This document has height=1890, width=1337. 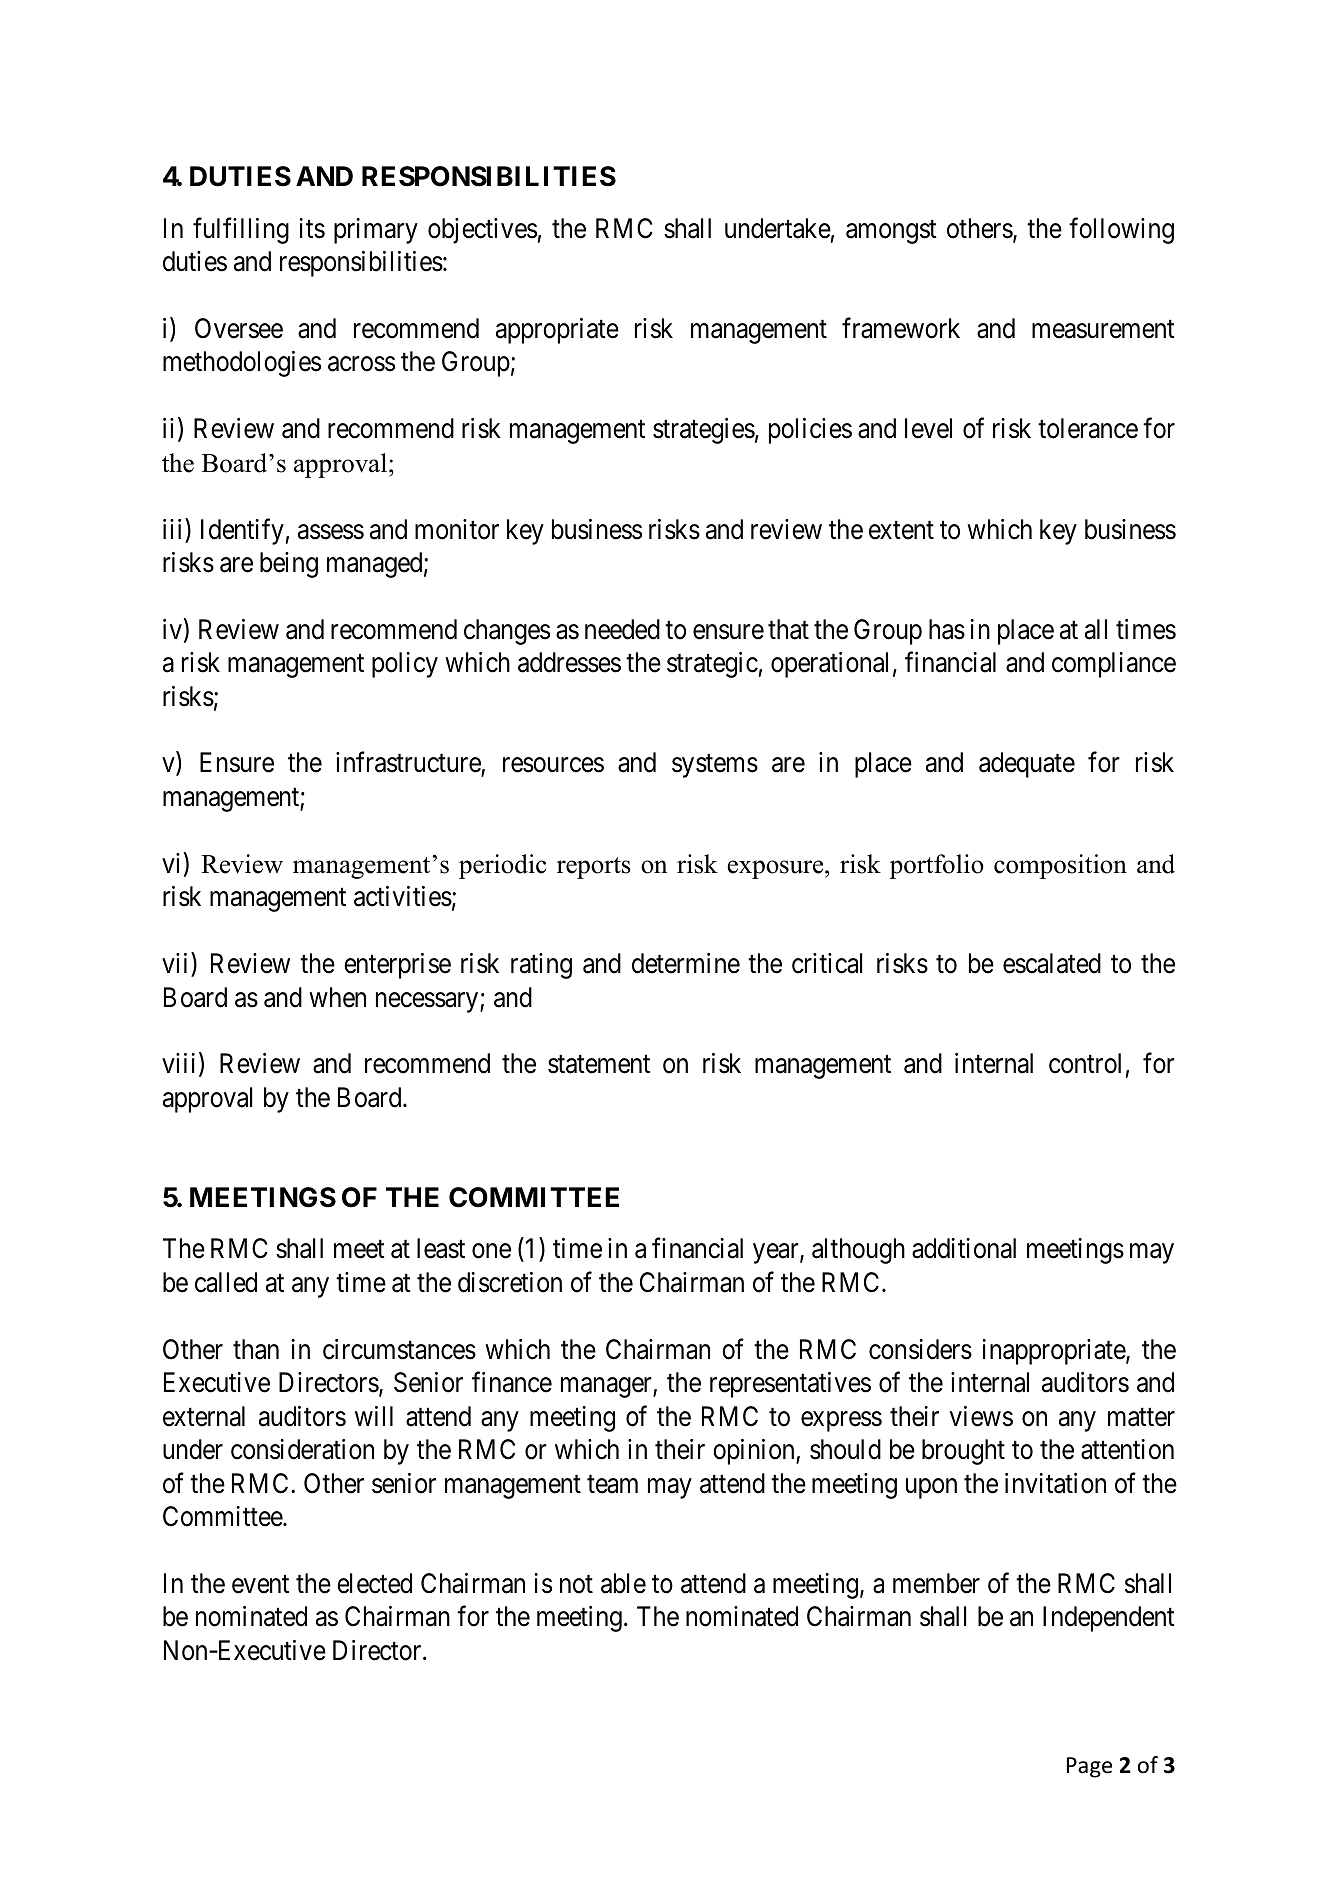 What do you see at coordinates (715, 766) in the document?
I see `systems` at bounding box center [715, 766].
